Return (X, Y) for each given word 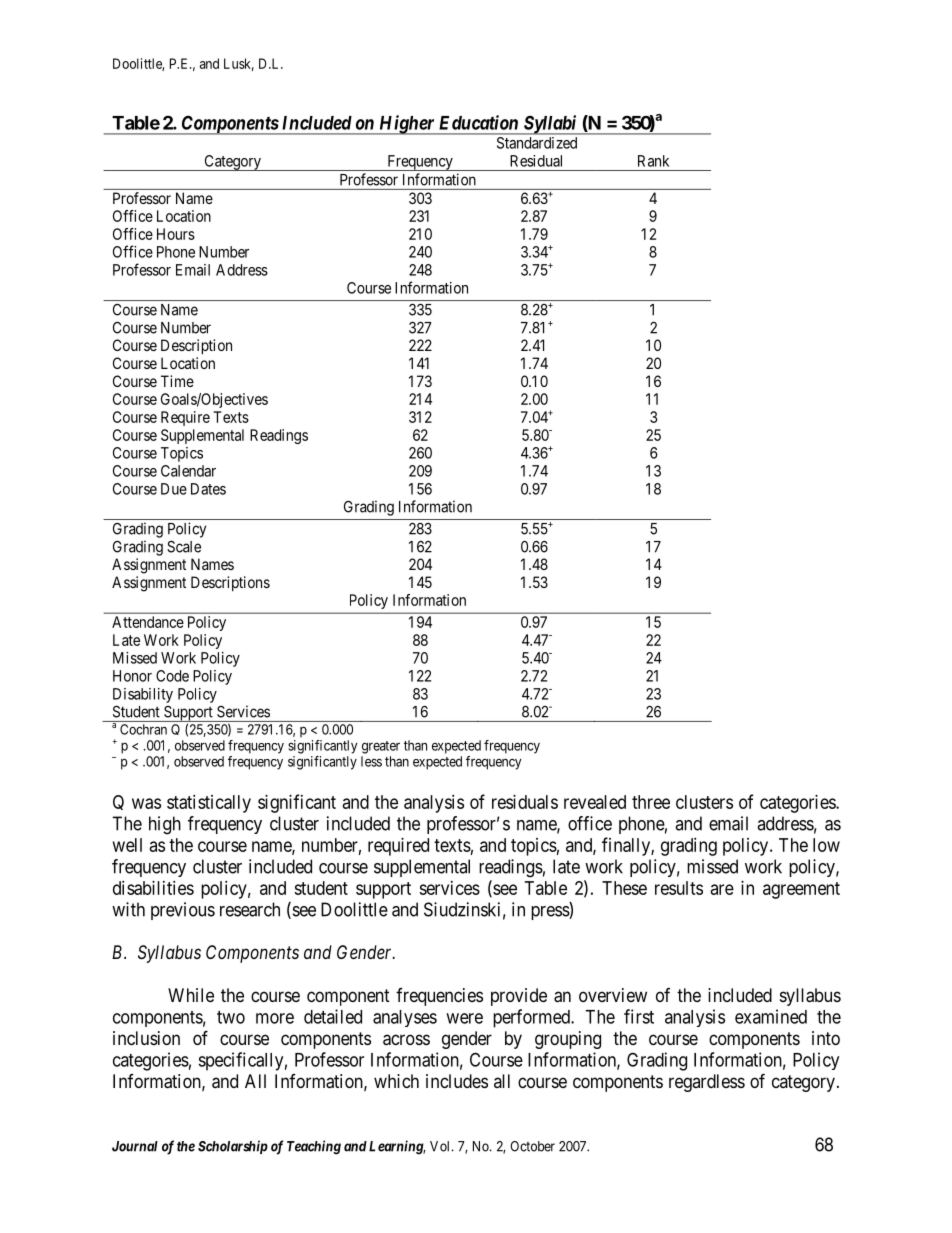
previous (183, 911)
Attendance (148, 622)
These (624, 888)
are (722, 889)
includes (457, 1081)
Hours (176, 234)
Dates (208, 489)
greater (381, 747)
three (651, 802)
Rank (653, 161)
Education (478, 122)
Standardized (537, 143)
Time (177, 381)
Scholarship (233, 1147)
